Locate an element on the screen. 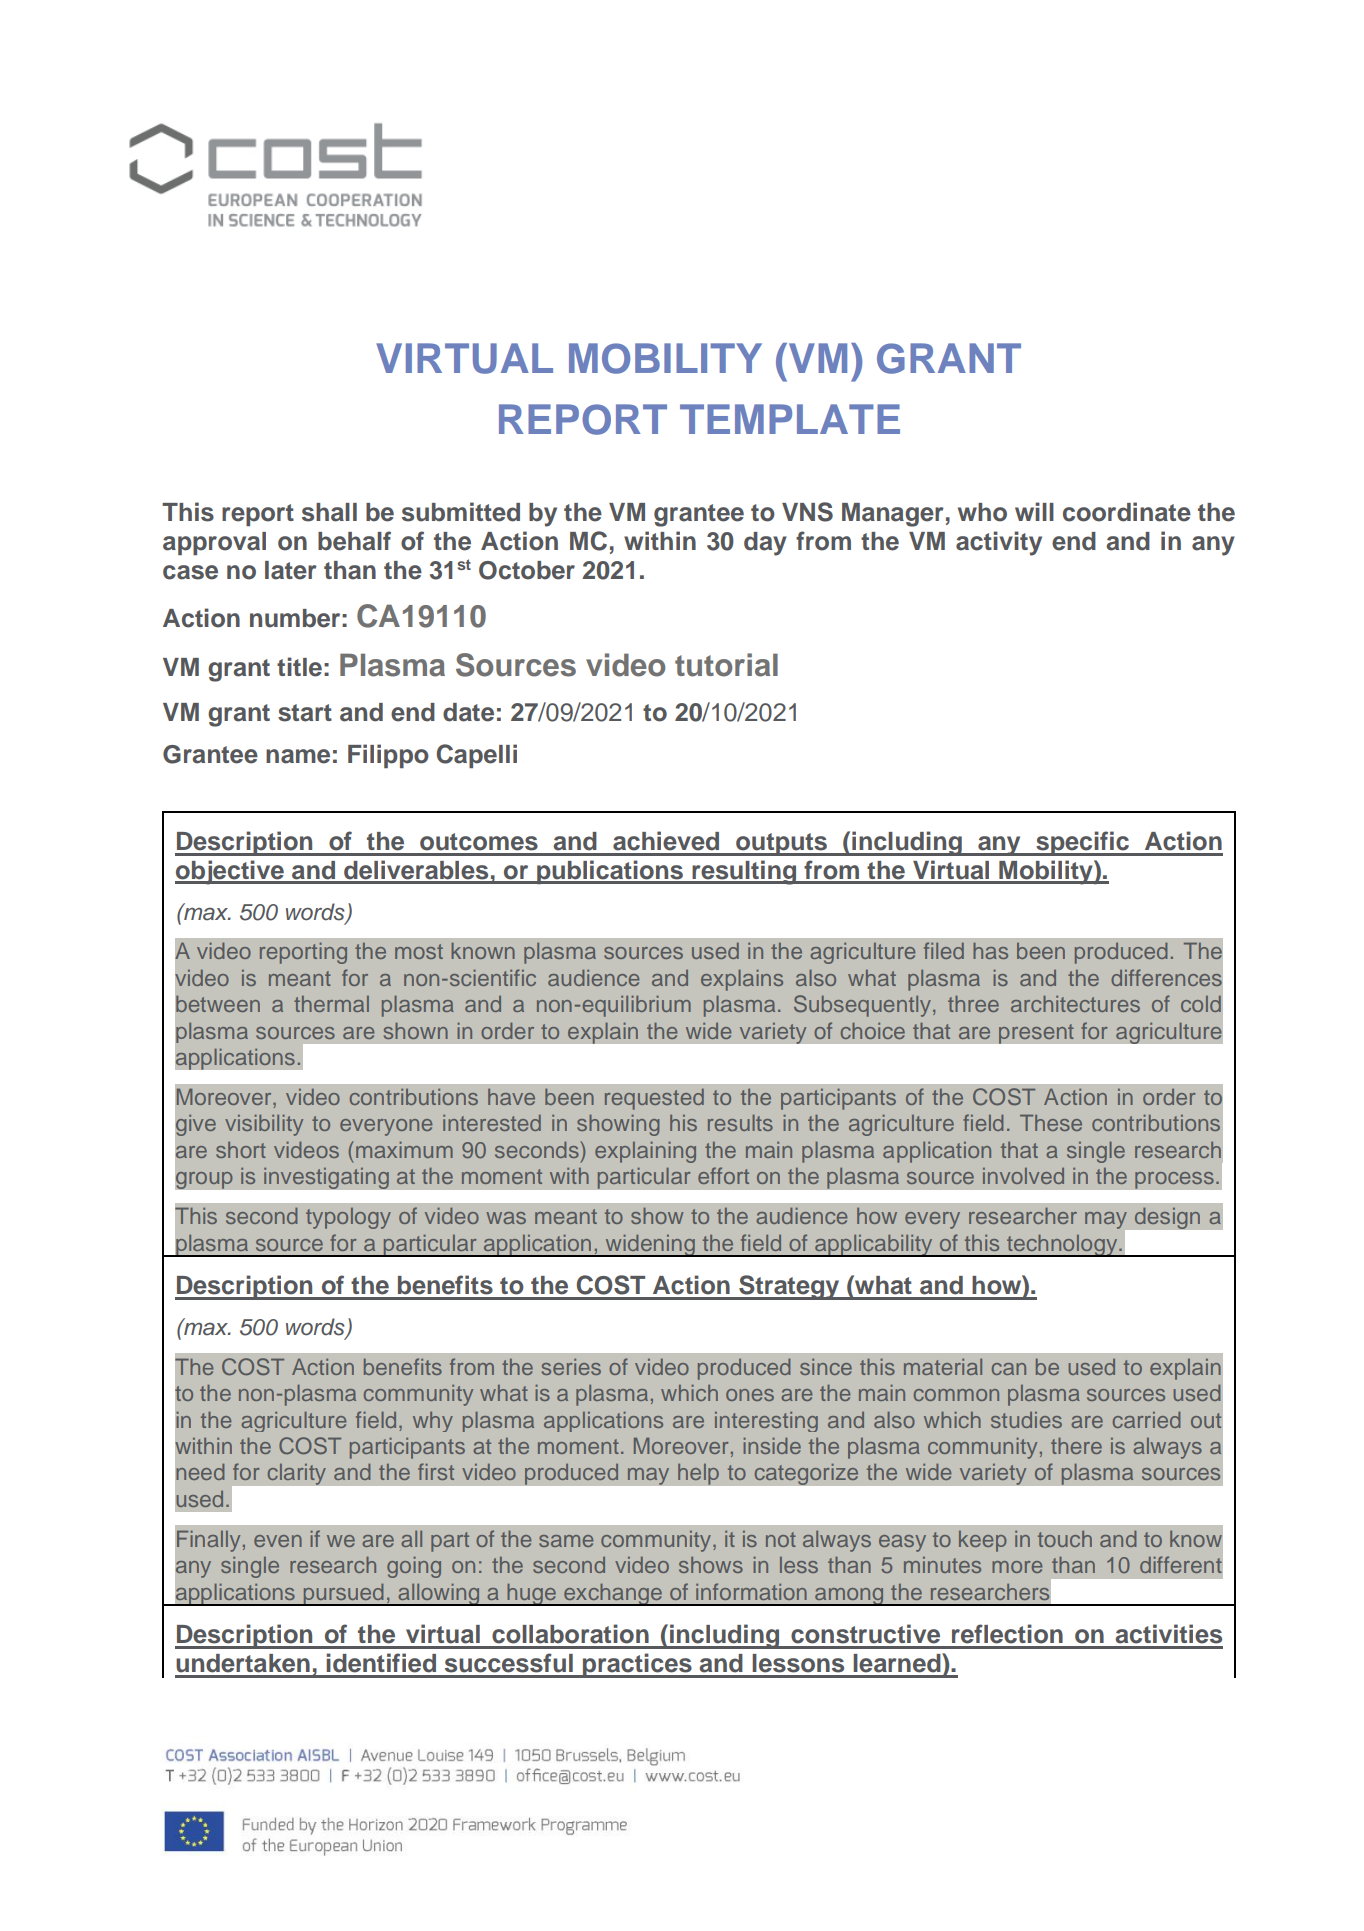 The height and width of the screenshot is (1931, 1364). information is located at coordinates (751, 1591).
